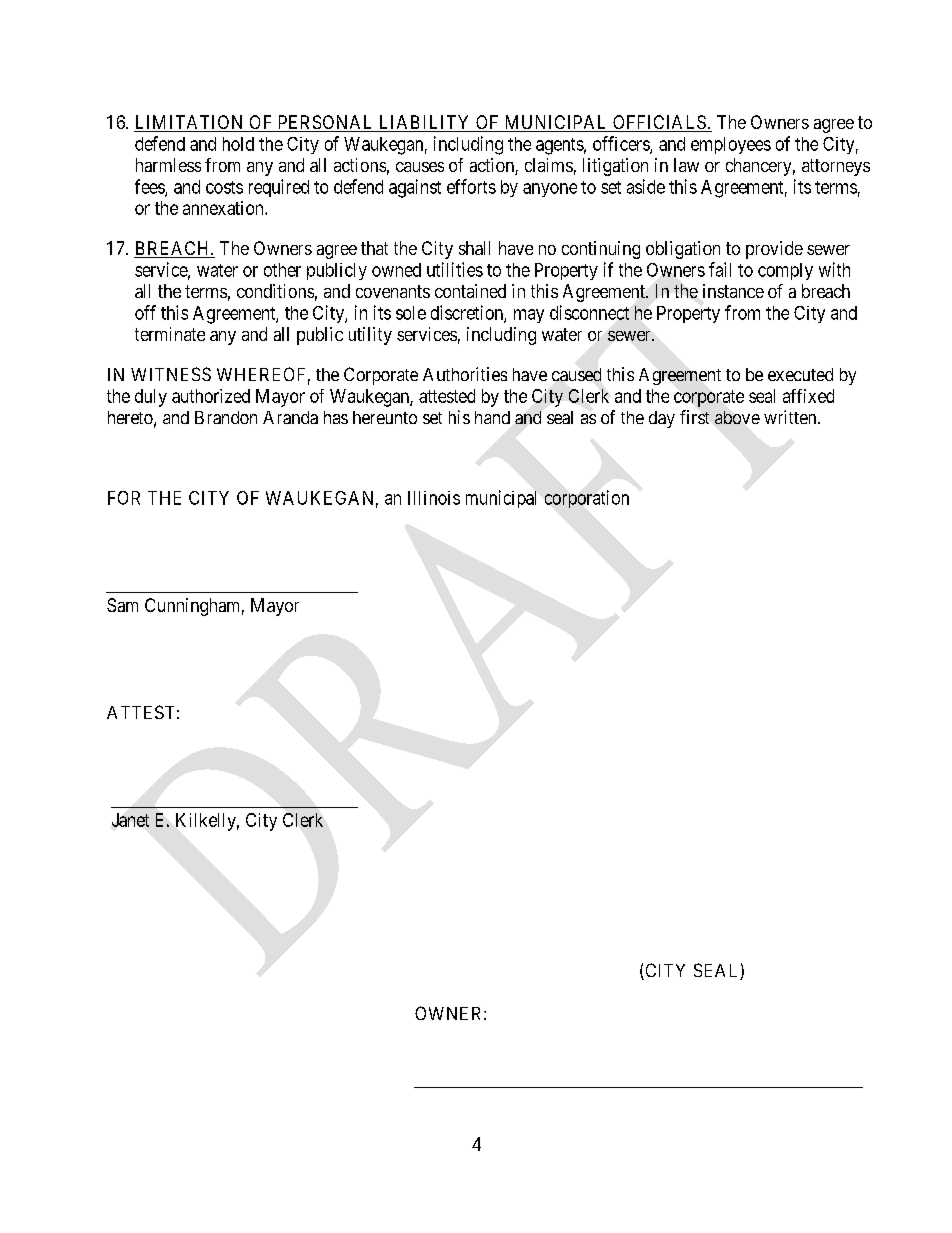 The height and width of the image is (1233, 952). What do you see at coordinates (238, 144) in the image?
I see `hold` at bounding box center [238, 144].
